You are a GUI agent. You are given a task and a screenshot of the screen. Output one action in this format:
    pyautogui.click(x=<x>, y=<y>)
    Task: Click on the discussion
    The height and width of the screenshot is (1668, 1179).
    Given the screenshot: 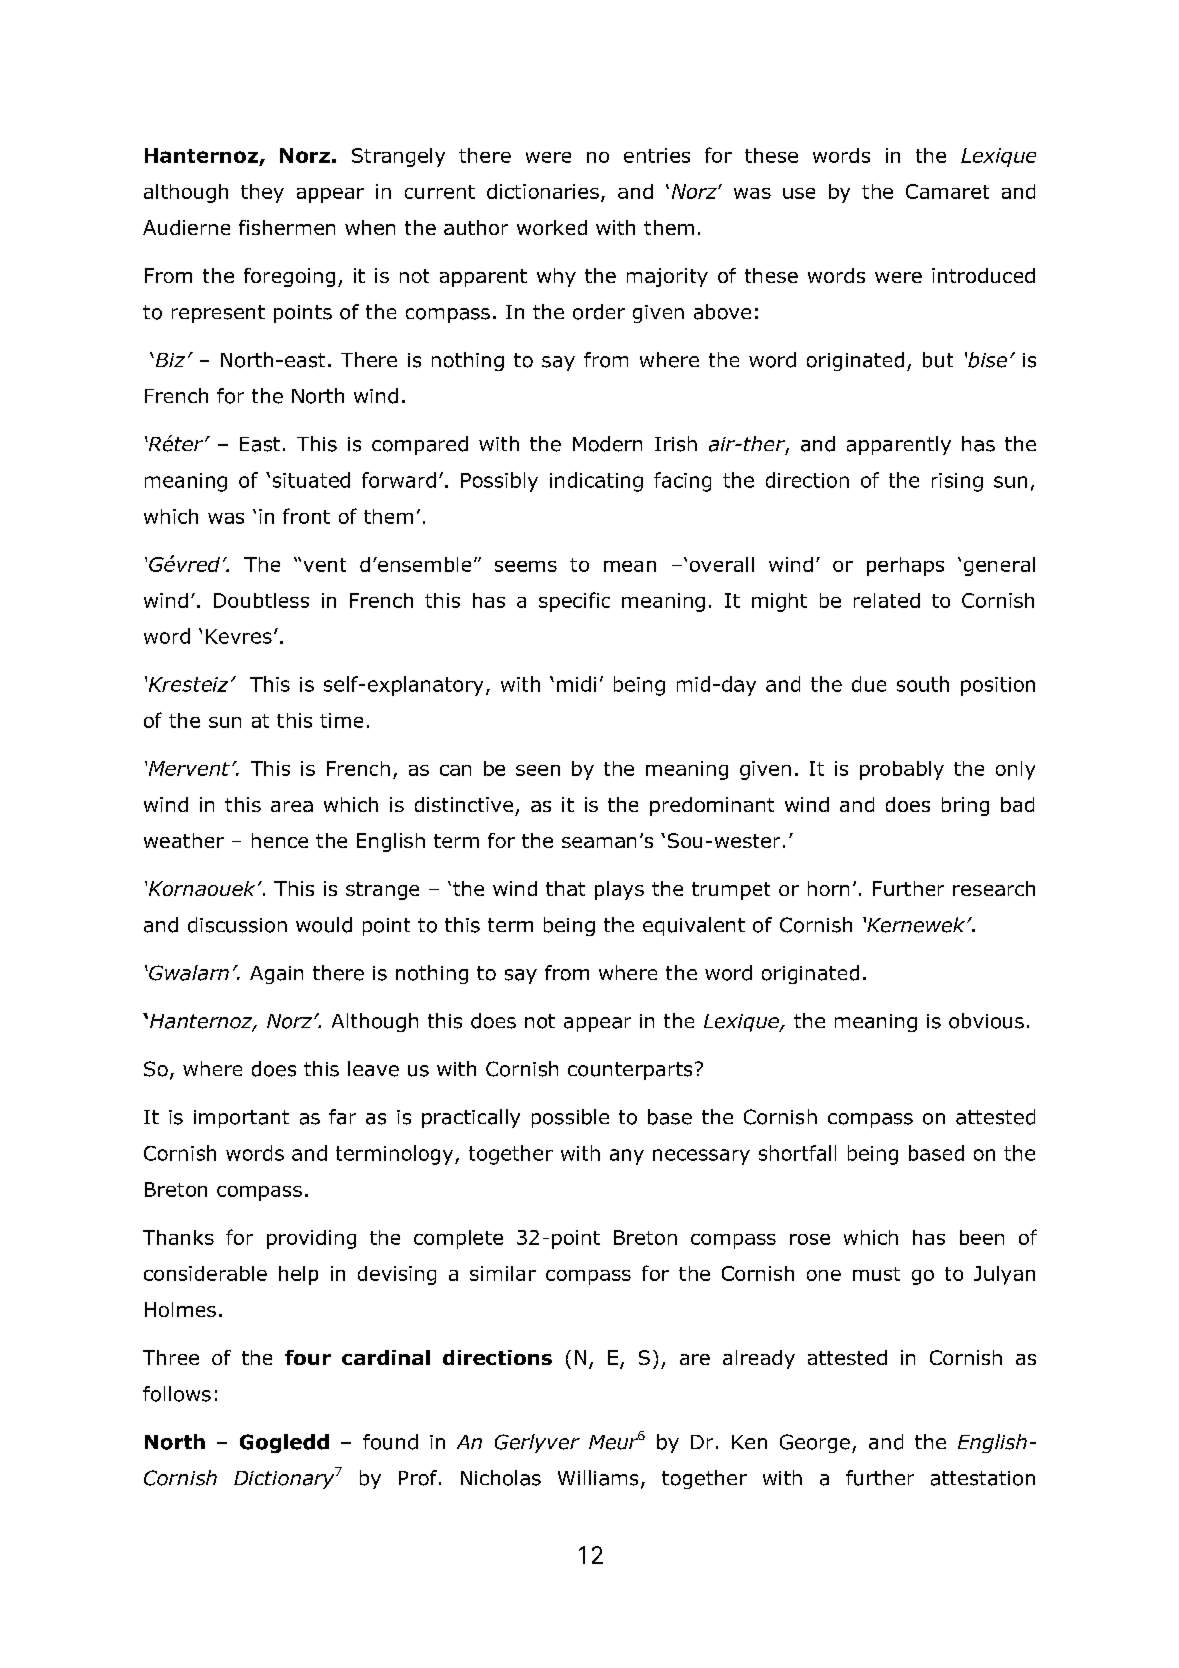 What is the action you would take?
    pyautogui.click(x=237, y=925)
